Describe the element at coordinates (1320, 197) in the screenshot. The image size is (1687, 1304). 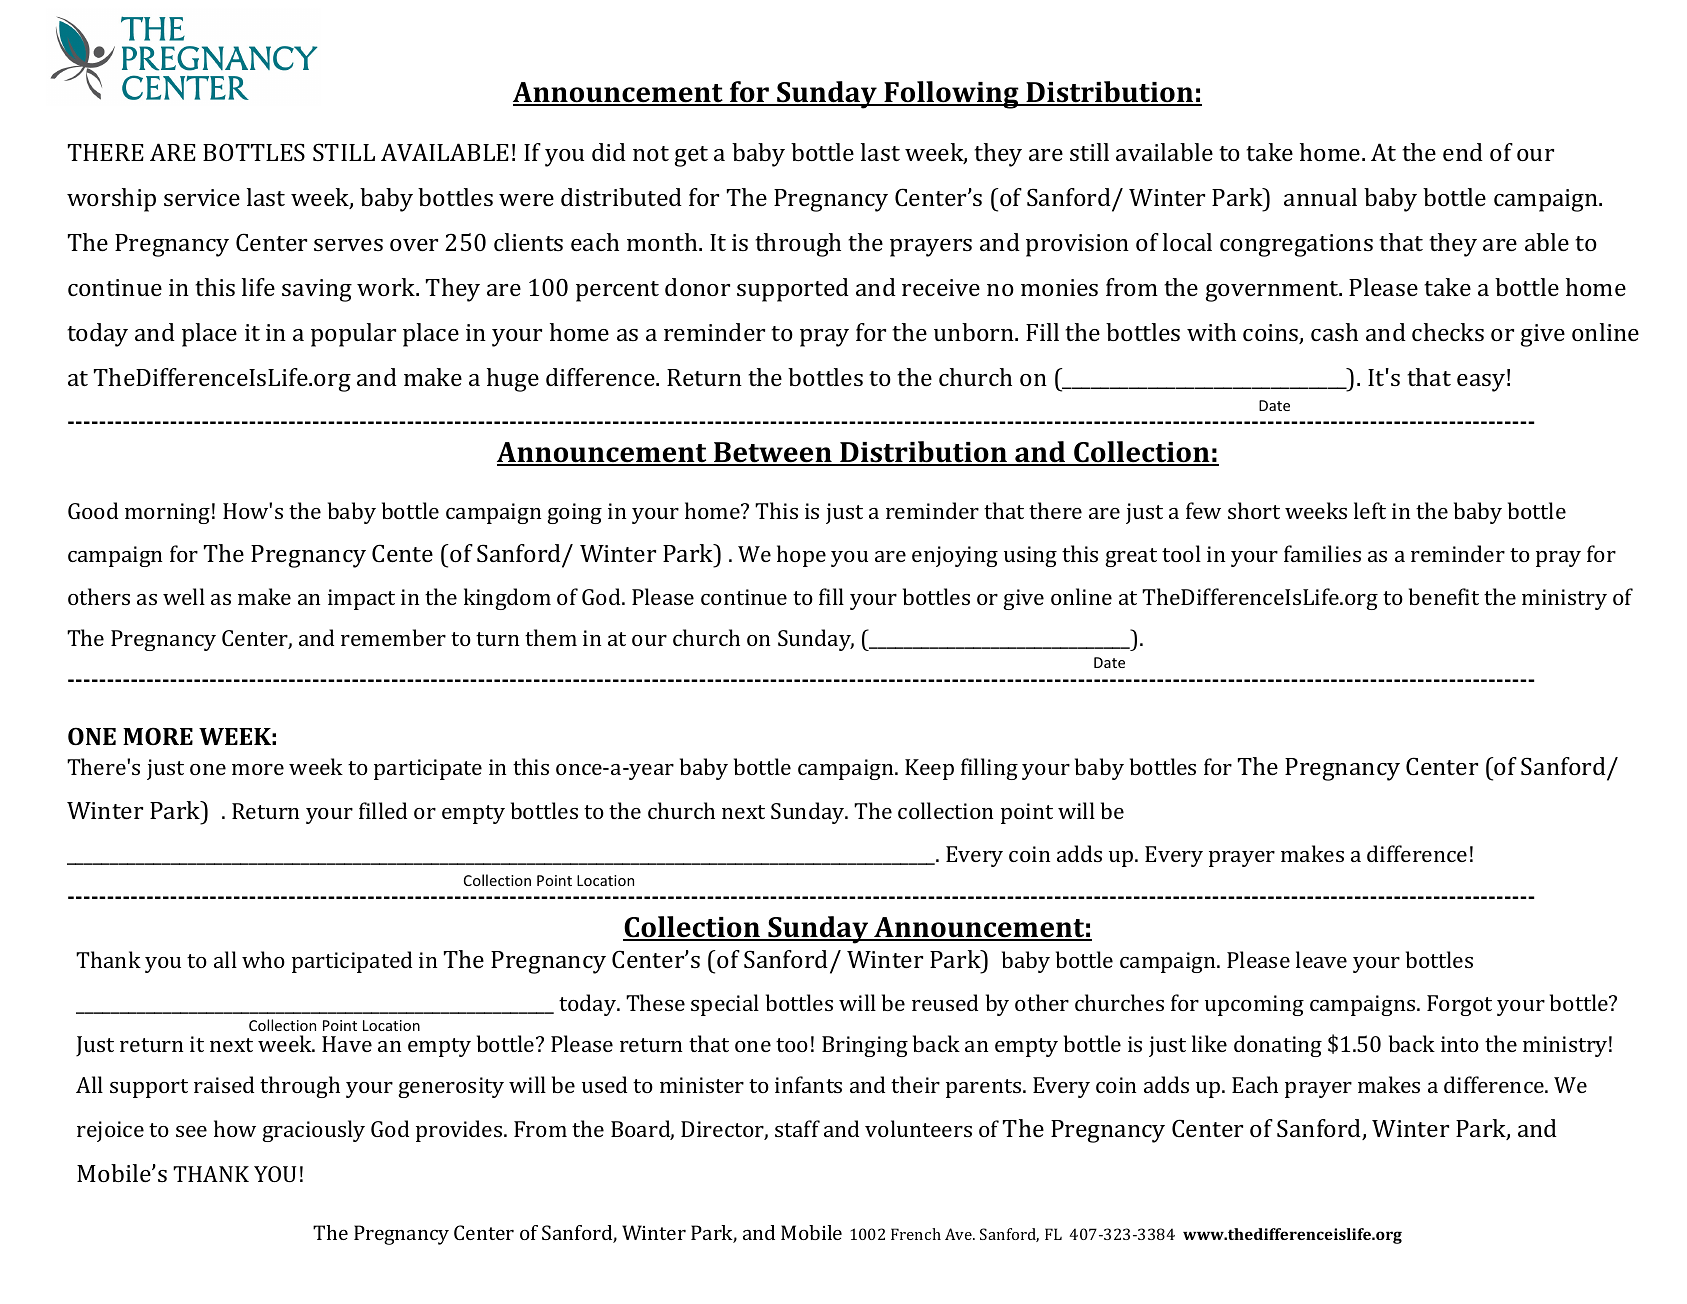
I see `annual` at that location.
